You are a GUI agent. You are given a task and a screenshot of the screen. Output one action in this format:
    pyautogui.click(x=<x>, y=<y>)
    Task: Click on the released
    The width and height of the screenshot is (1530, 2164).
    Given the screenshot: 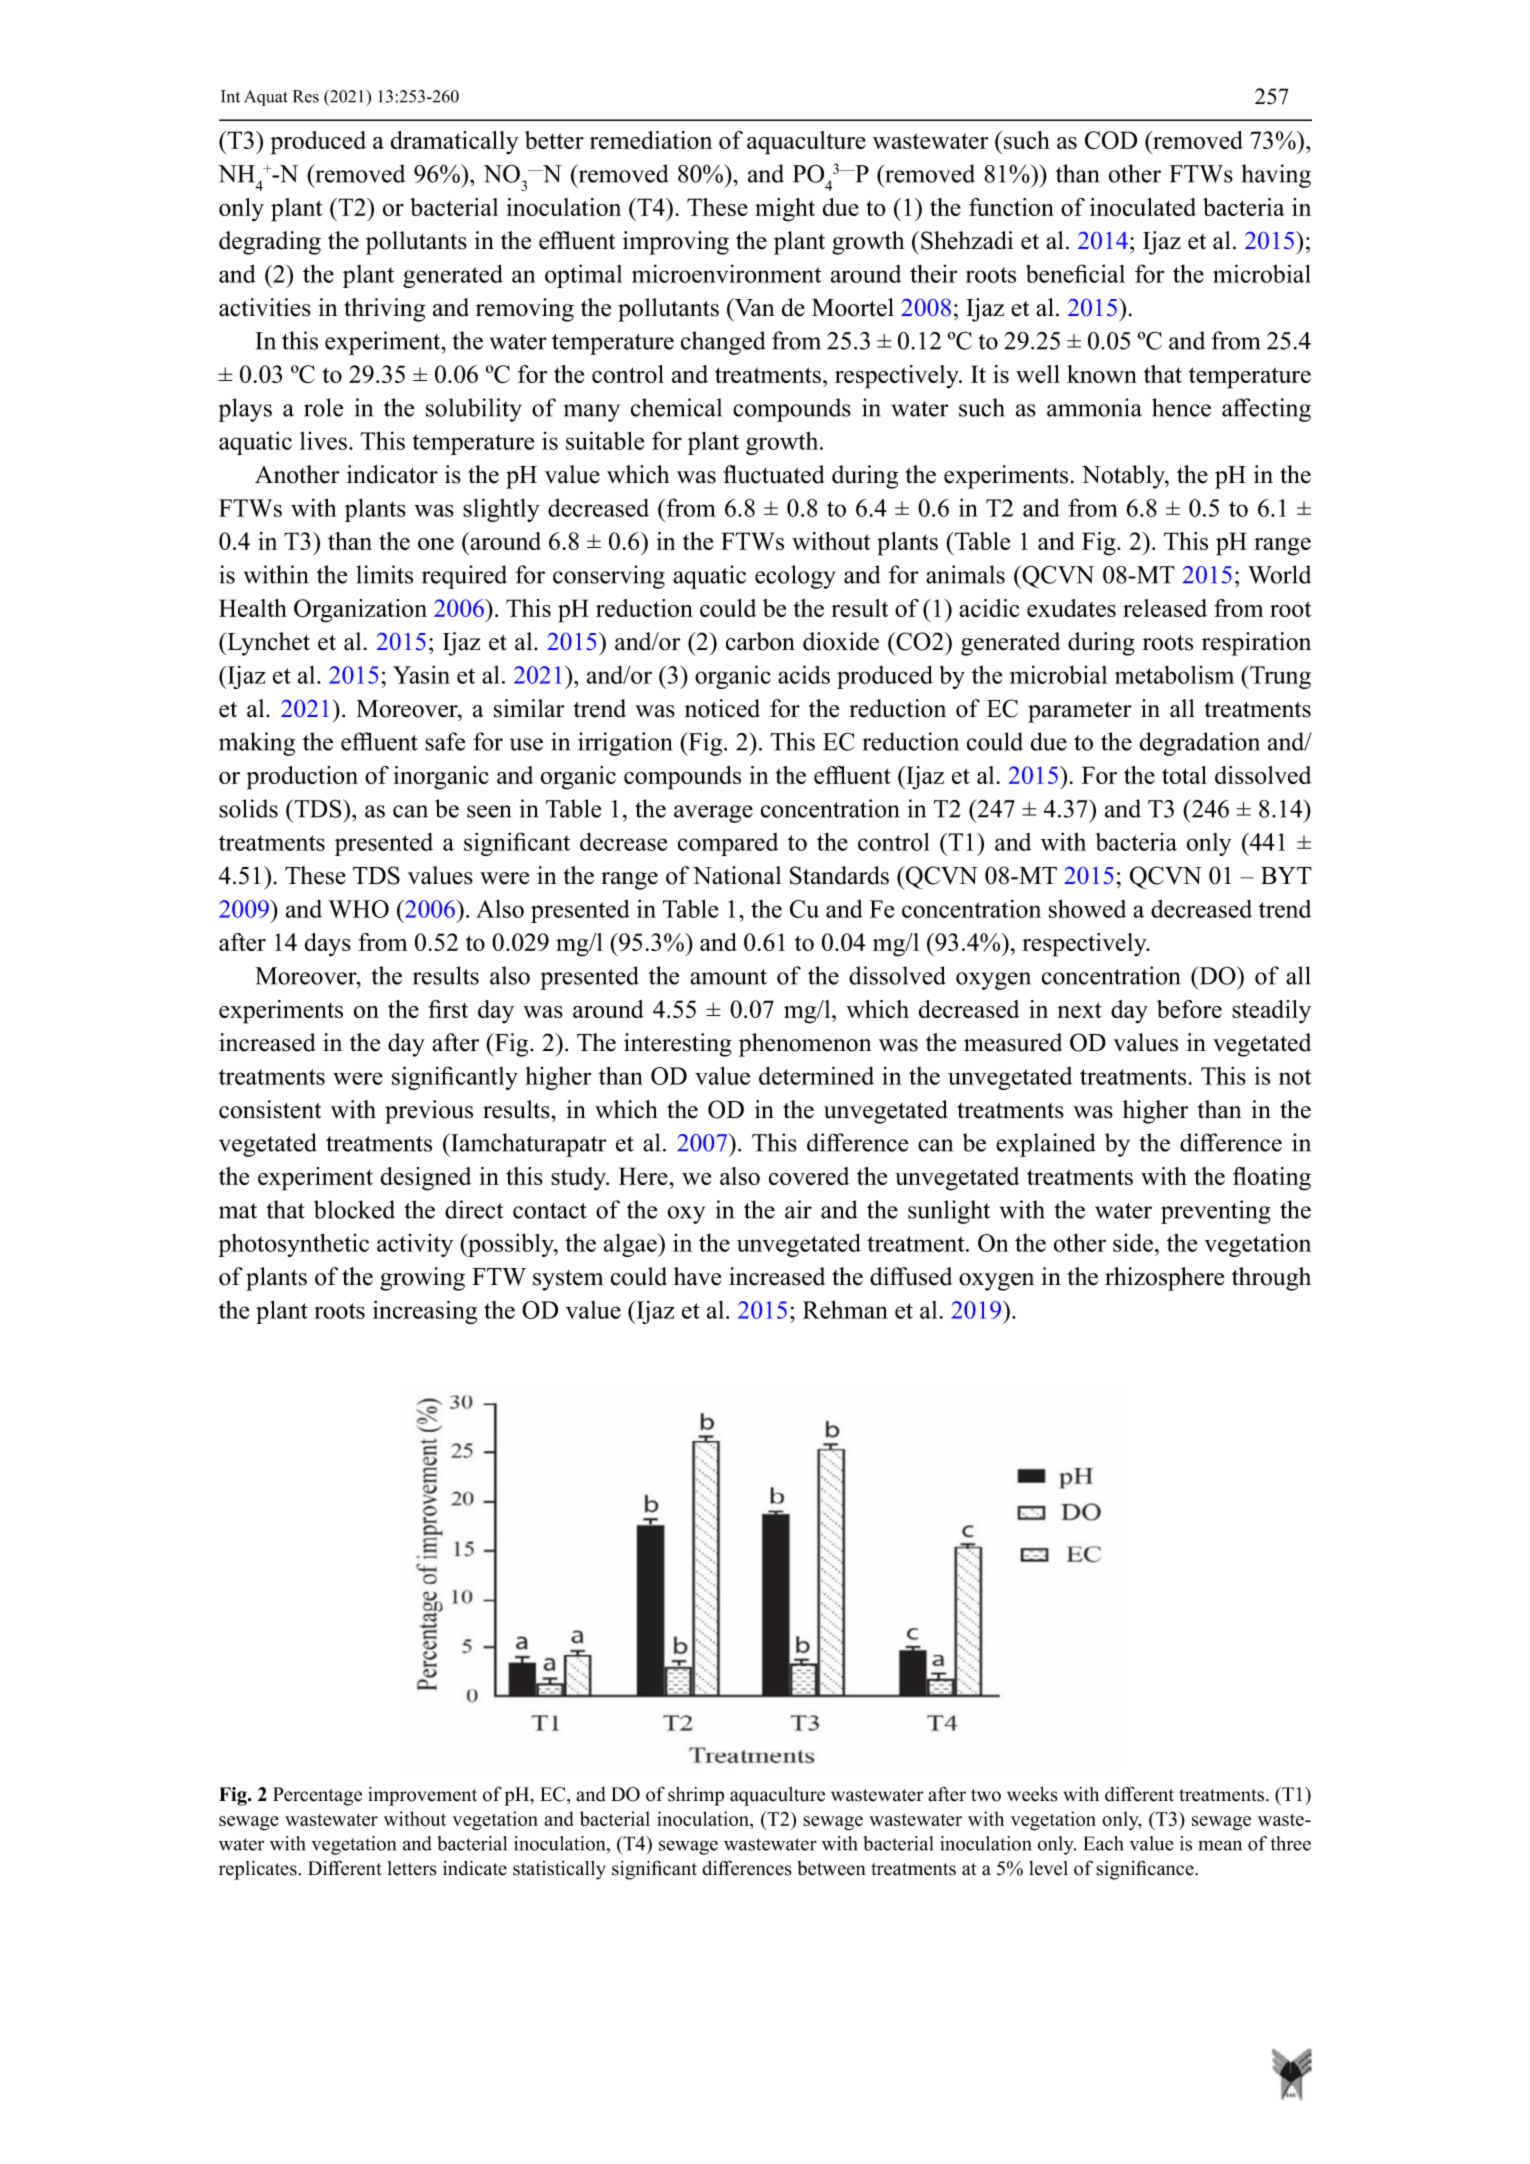 What is the action you would take?
    pyautogui.click(x=1165, y=608)
